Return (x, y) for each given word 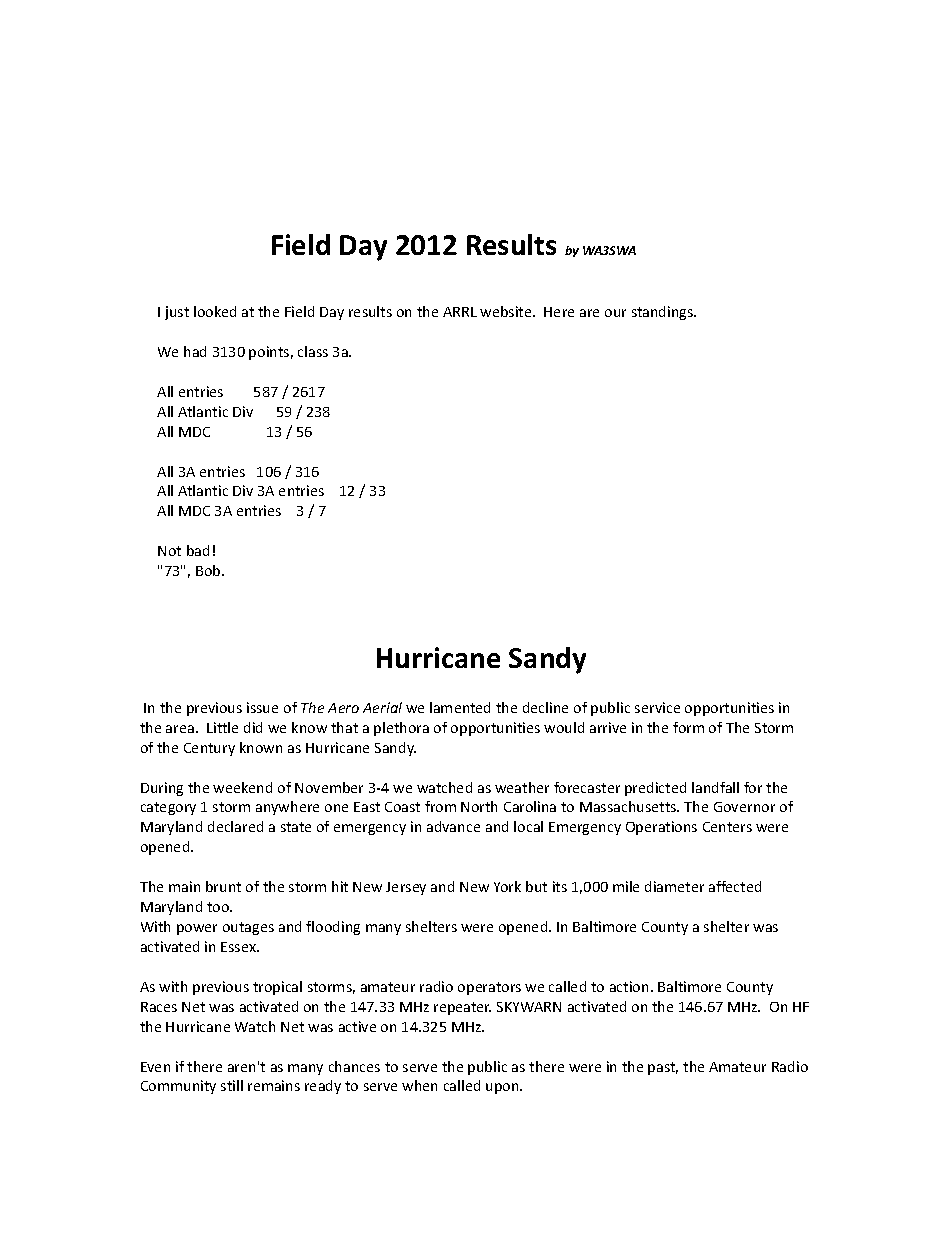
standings (664, 313)
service (657, 707)
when (419, 1085)
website (507, 311)
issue (262, 707)
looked (215, 311)
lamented (460, 707)
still (232, 1085)
